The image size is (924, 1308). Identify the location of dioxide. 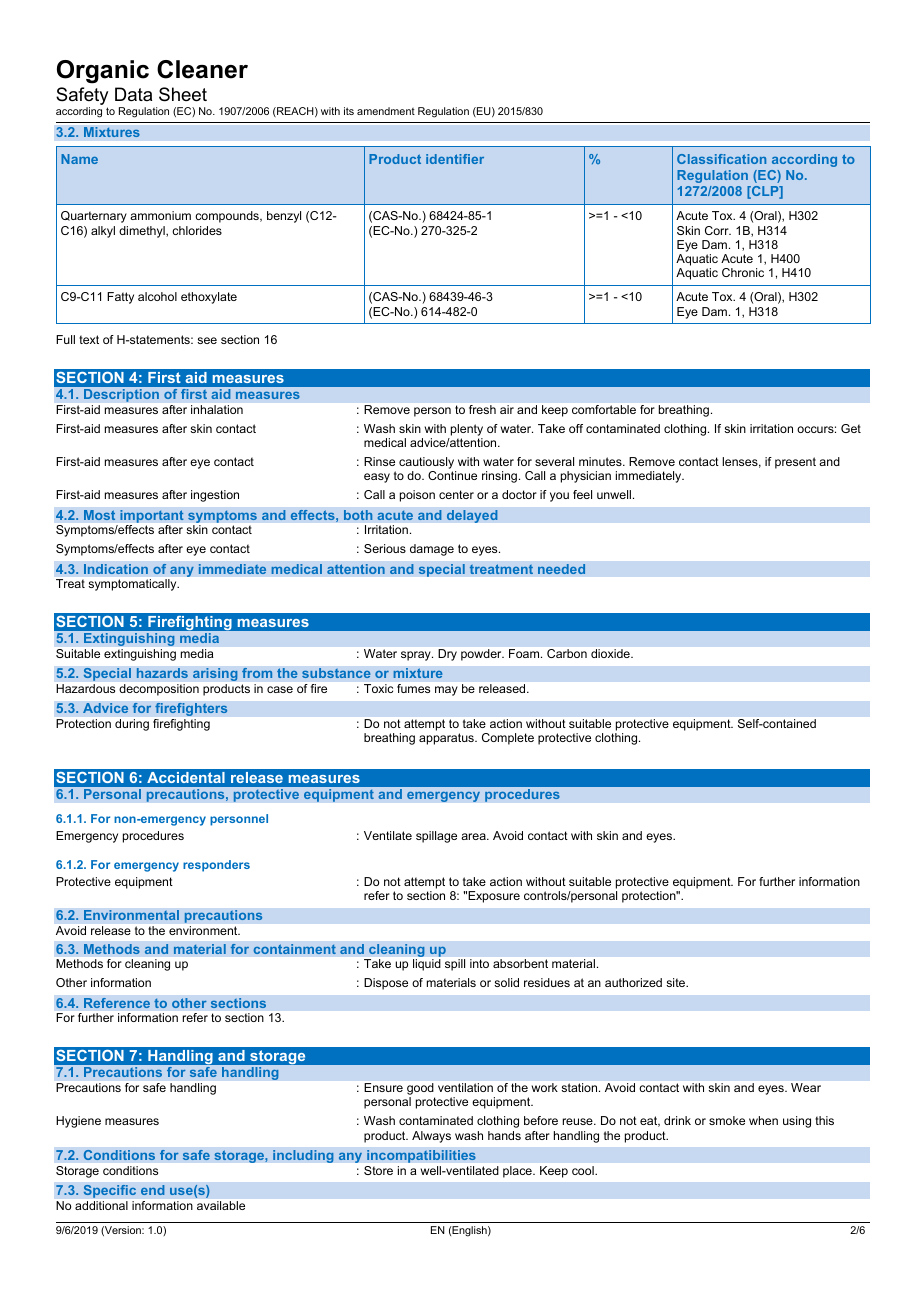
(611, 653).
